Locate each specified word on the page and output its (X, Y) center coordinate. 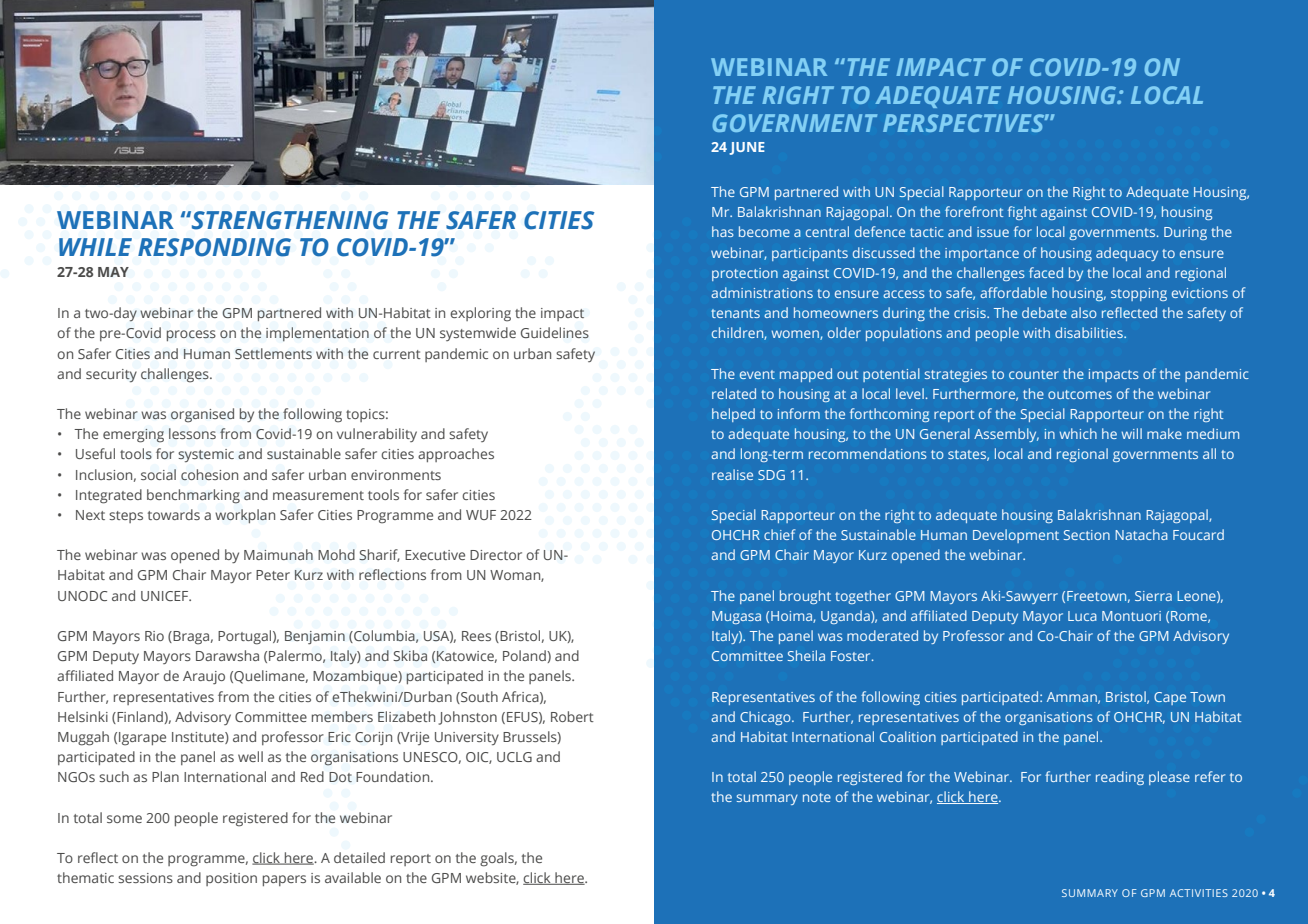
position (231, 879)
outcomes (1080, 394)
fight (1022, 213)
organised (202, 415)
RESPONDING (214, 247)
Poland (525, 655)
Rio (154, 636)
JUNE (747, 148)
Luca (1082, 616)
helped (733, 415)
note (817, 797)
